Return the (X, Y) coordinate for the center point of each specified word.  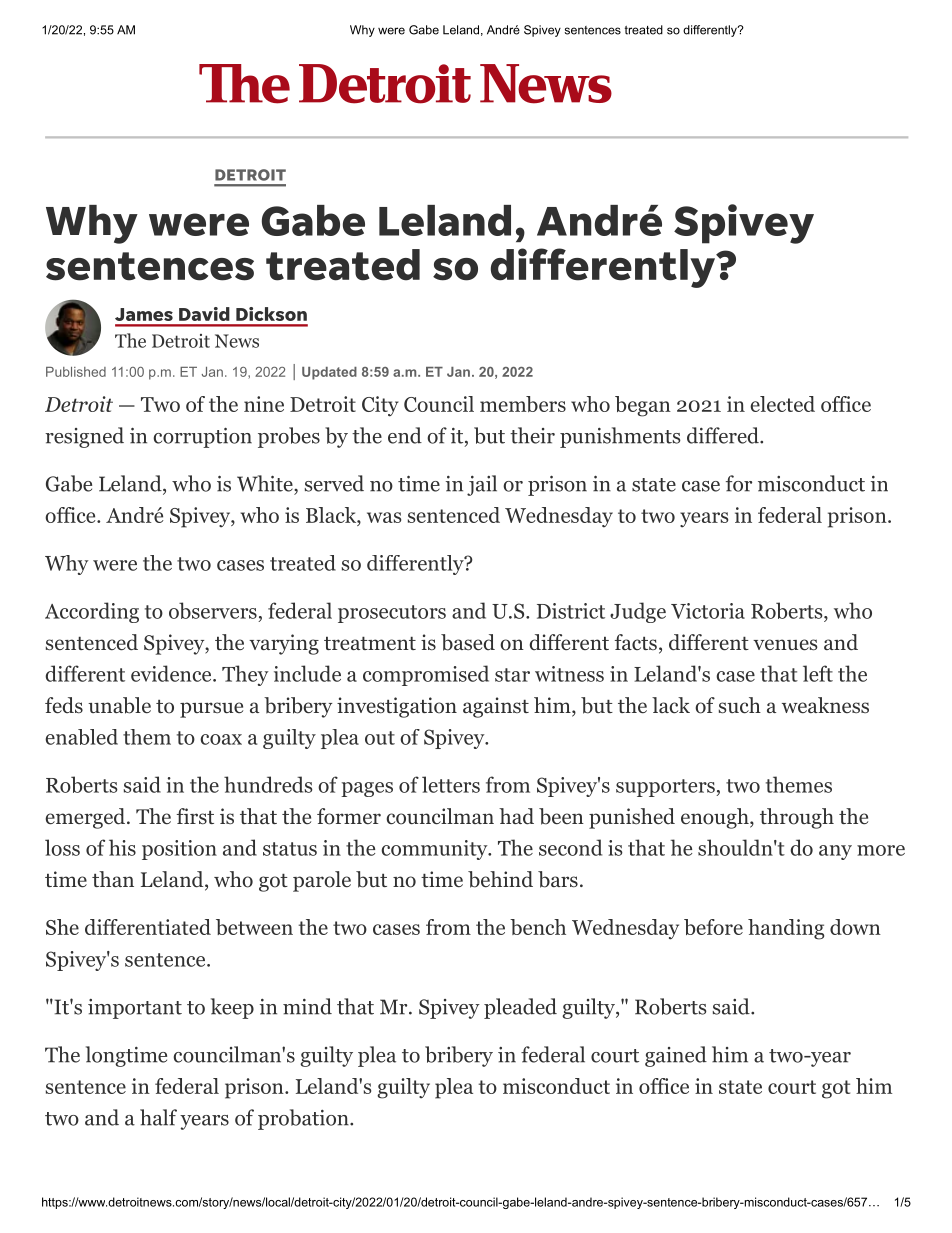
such (740, 705)
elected (782, 404)
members (523, 404)
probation (304, 1119)
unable (119, 705)
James (144, 314)
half (158, 1117)
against (496, 707)
